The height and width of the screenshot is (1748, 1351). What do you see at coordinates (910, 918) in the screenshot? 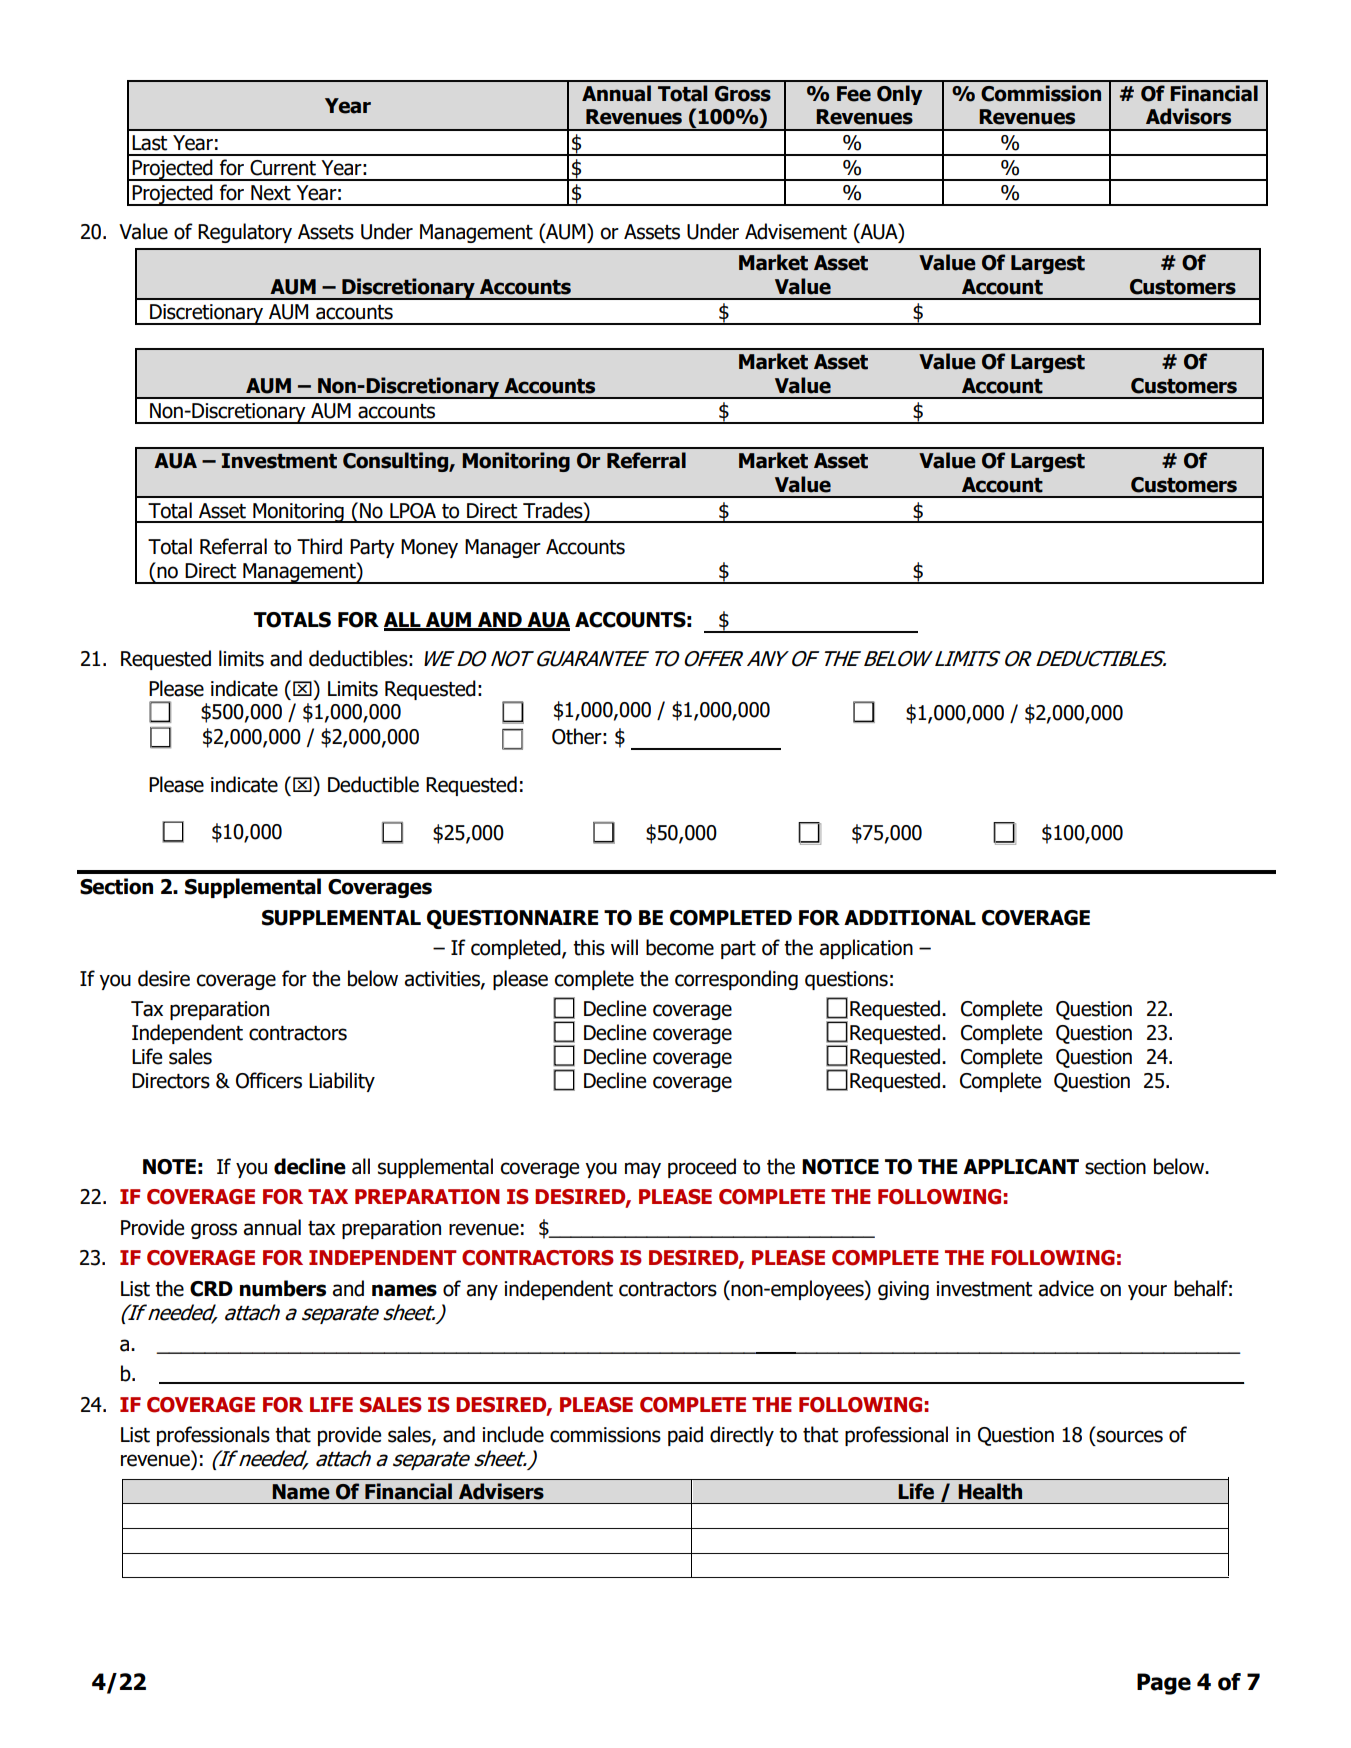
I see `ADDITIONAL` at bounding box center [910, 918].
